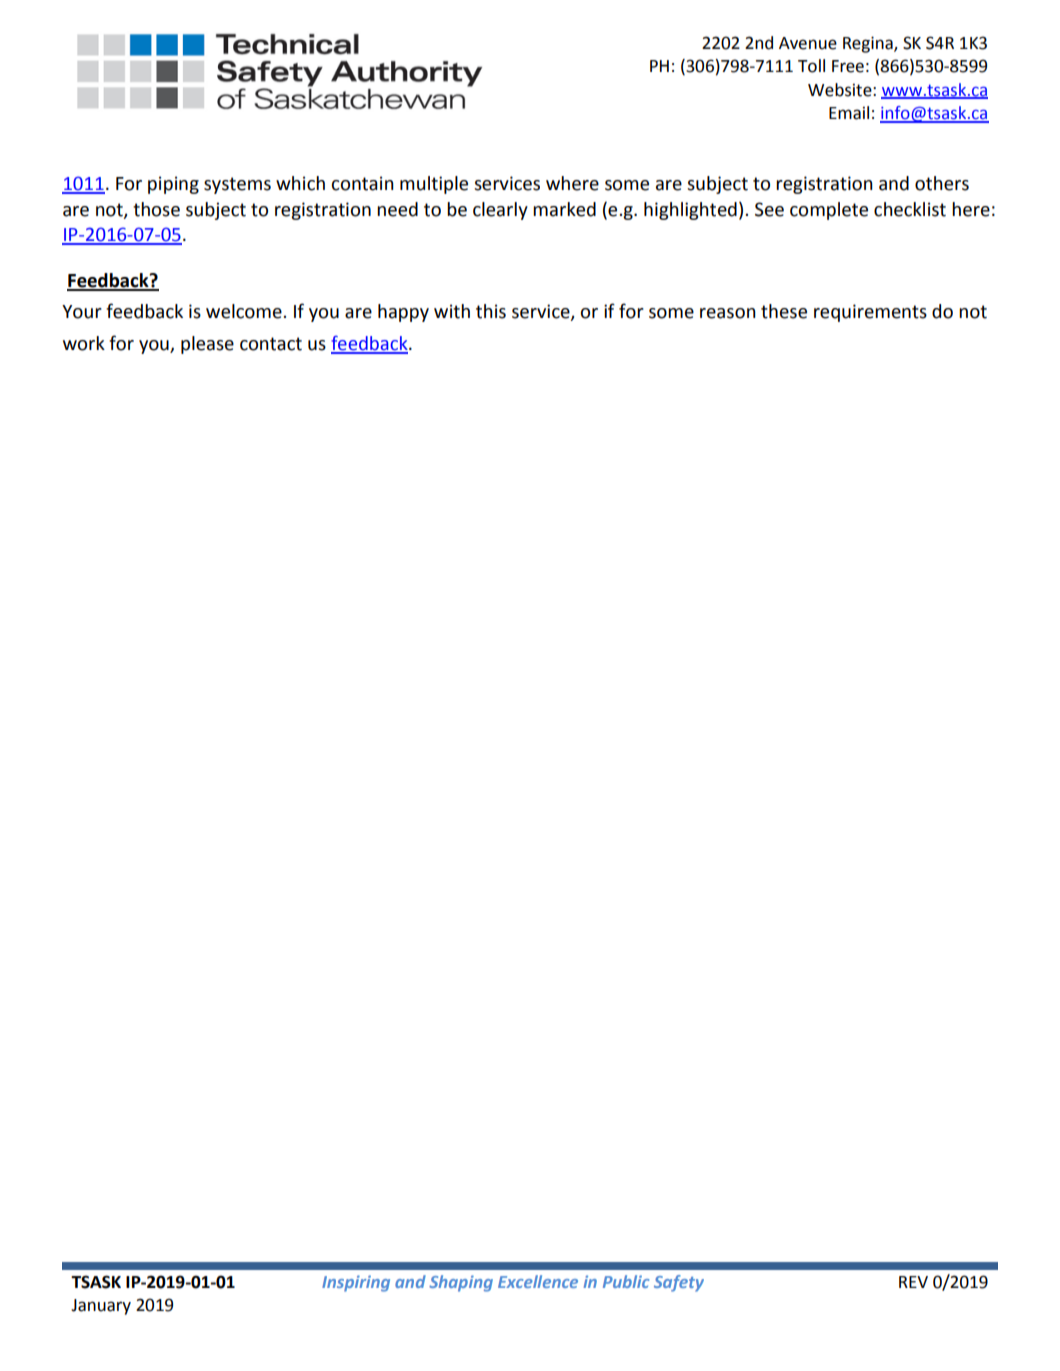 The image size is (1060, 1371). I want to click on Free, so click(848, 66).
